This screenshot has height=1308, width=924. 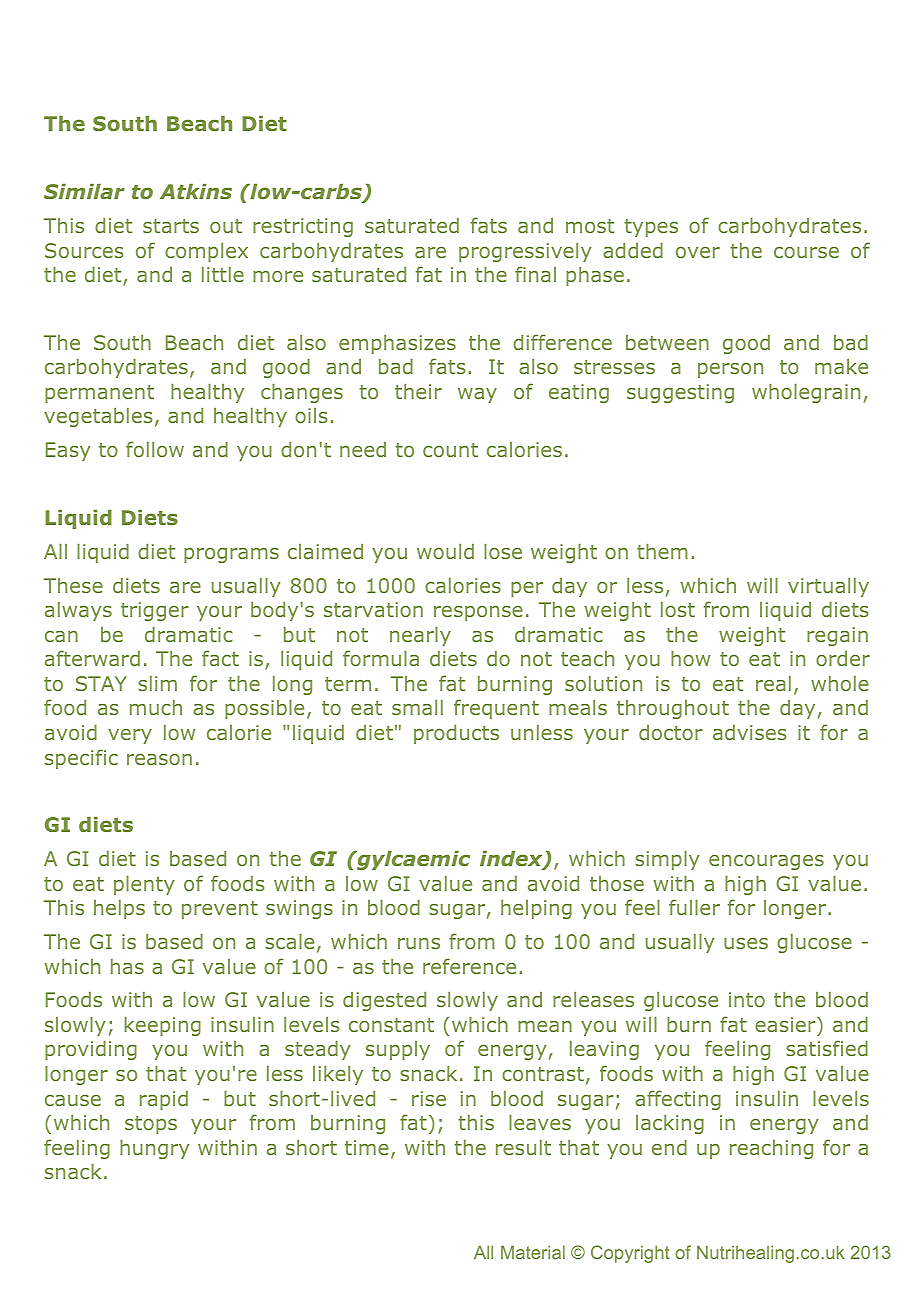 I want to click on much, so click(x=156, y=707).
